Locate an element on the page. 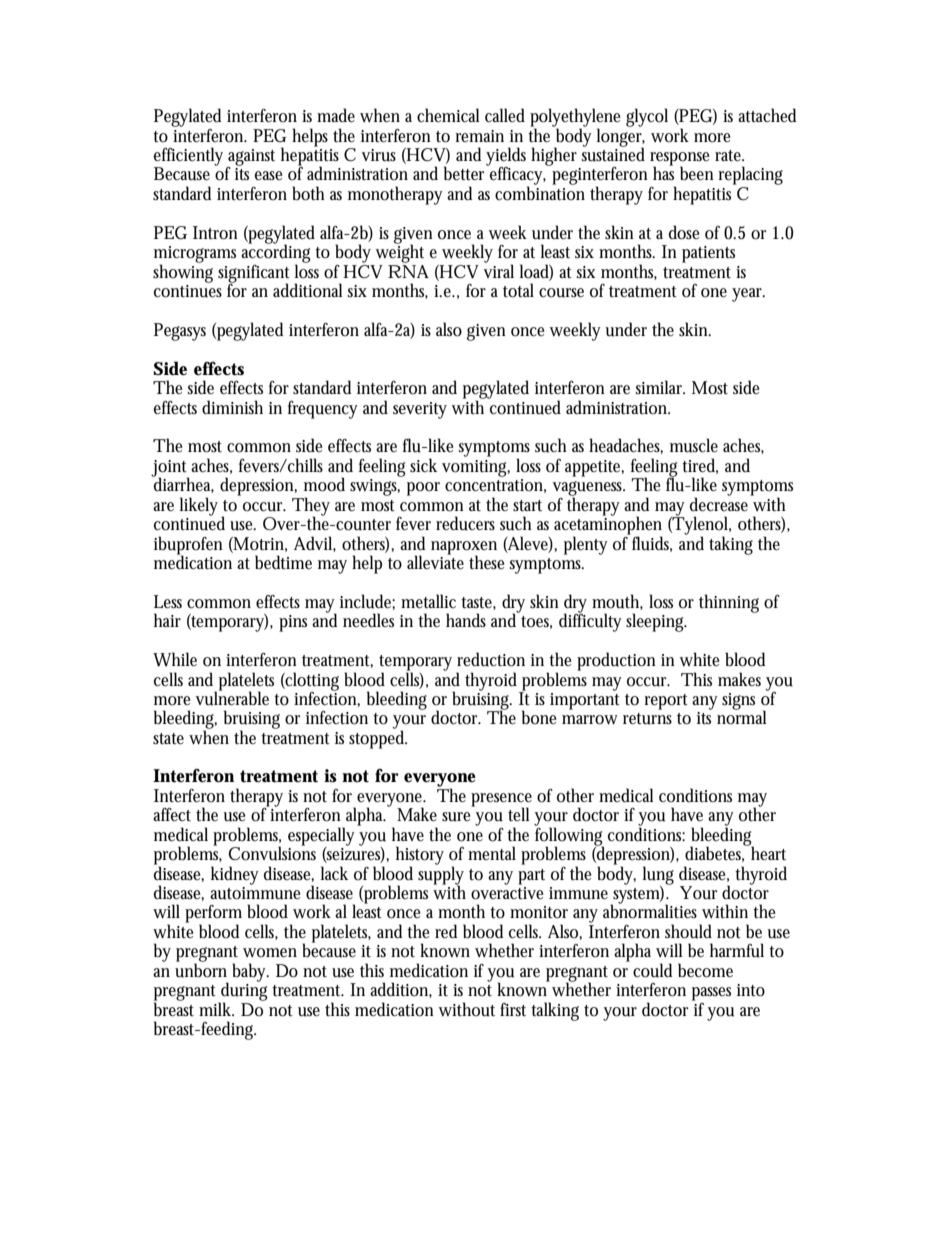 The width and height of the document is (952, 1233). remain is located at coordinates (479, 136).
